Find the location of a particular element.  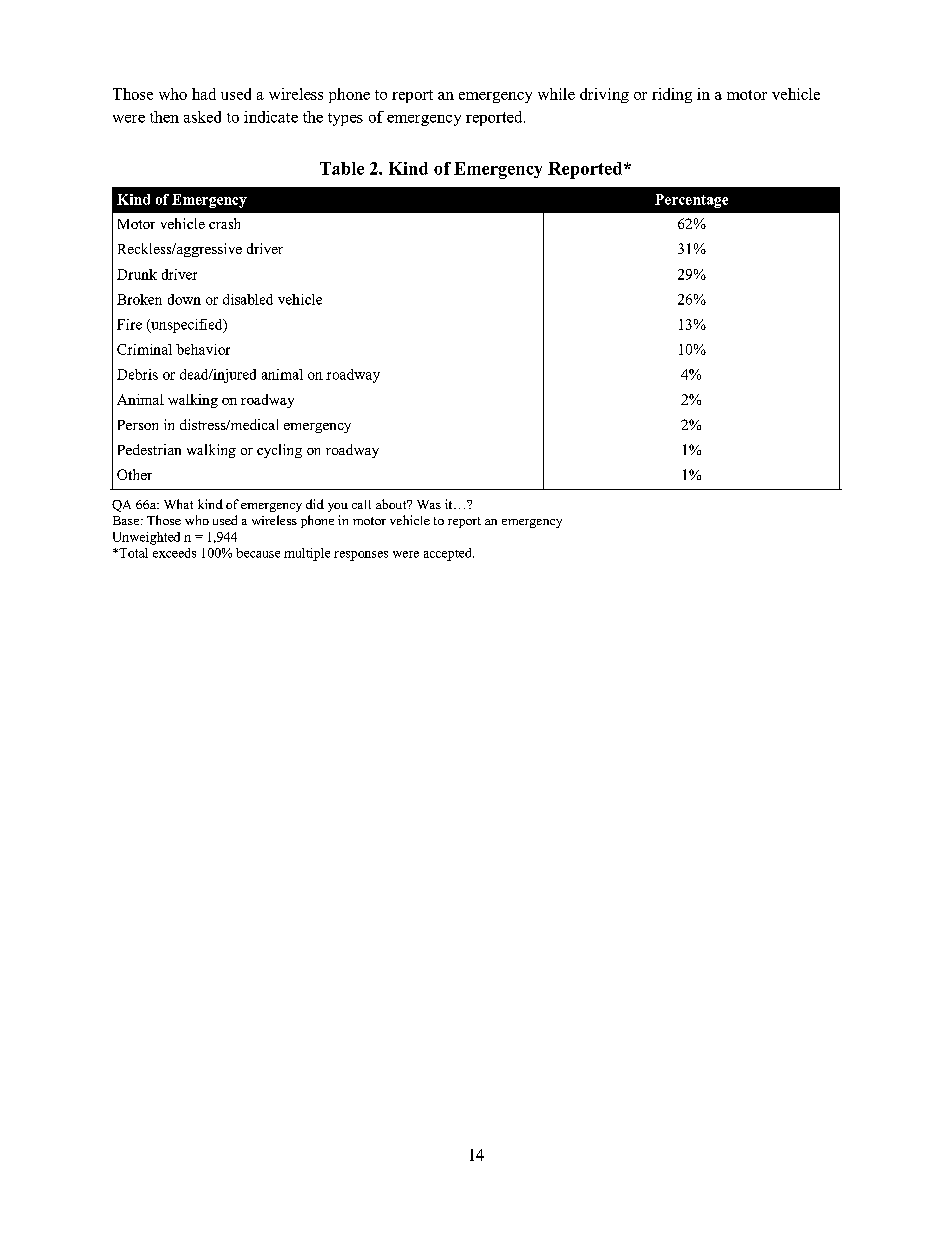

cycling is located at coordinates (279, 451).
